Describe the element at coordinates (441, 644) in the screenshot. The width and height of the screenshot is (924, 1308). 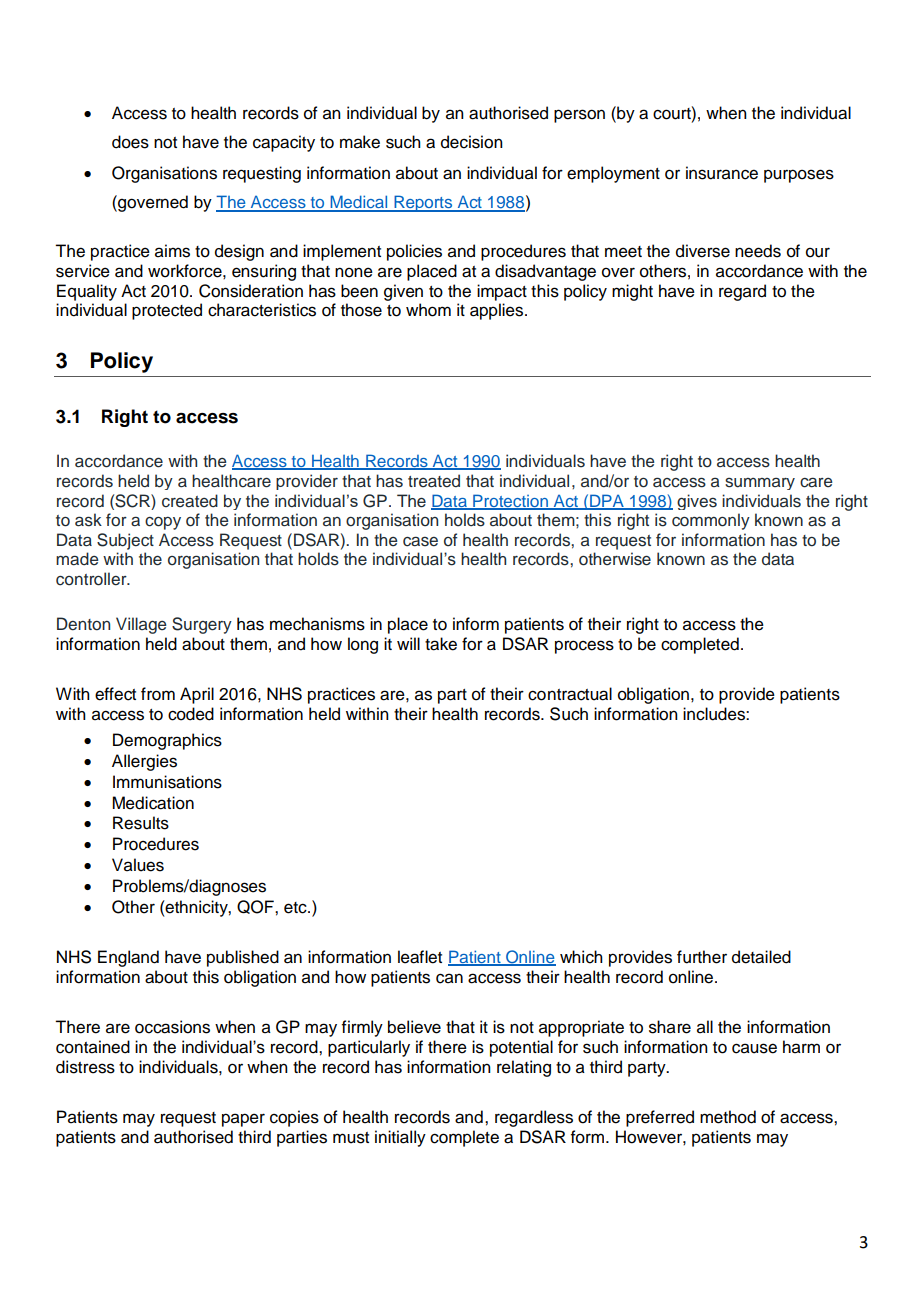
I see `take` at that location.
